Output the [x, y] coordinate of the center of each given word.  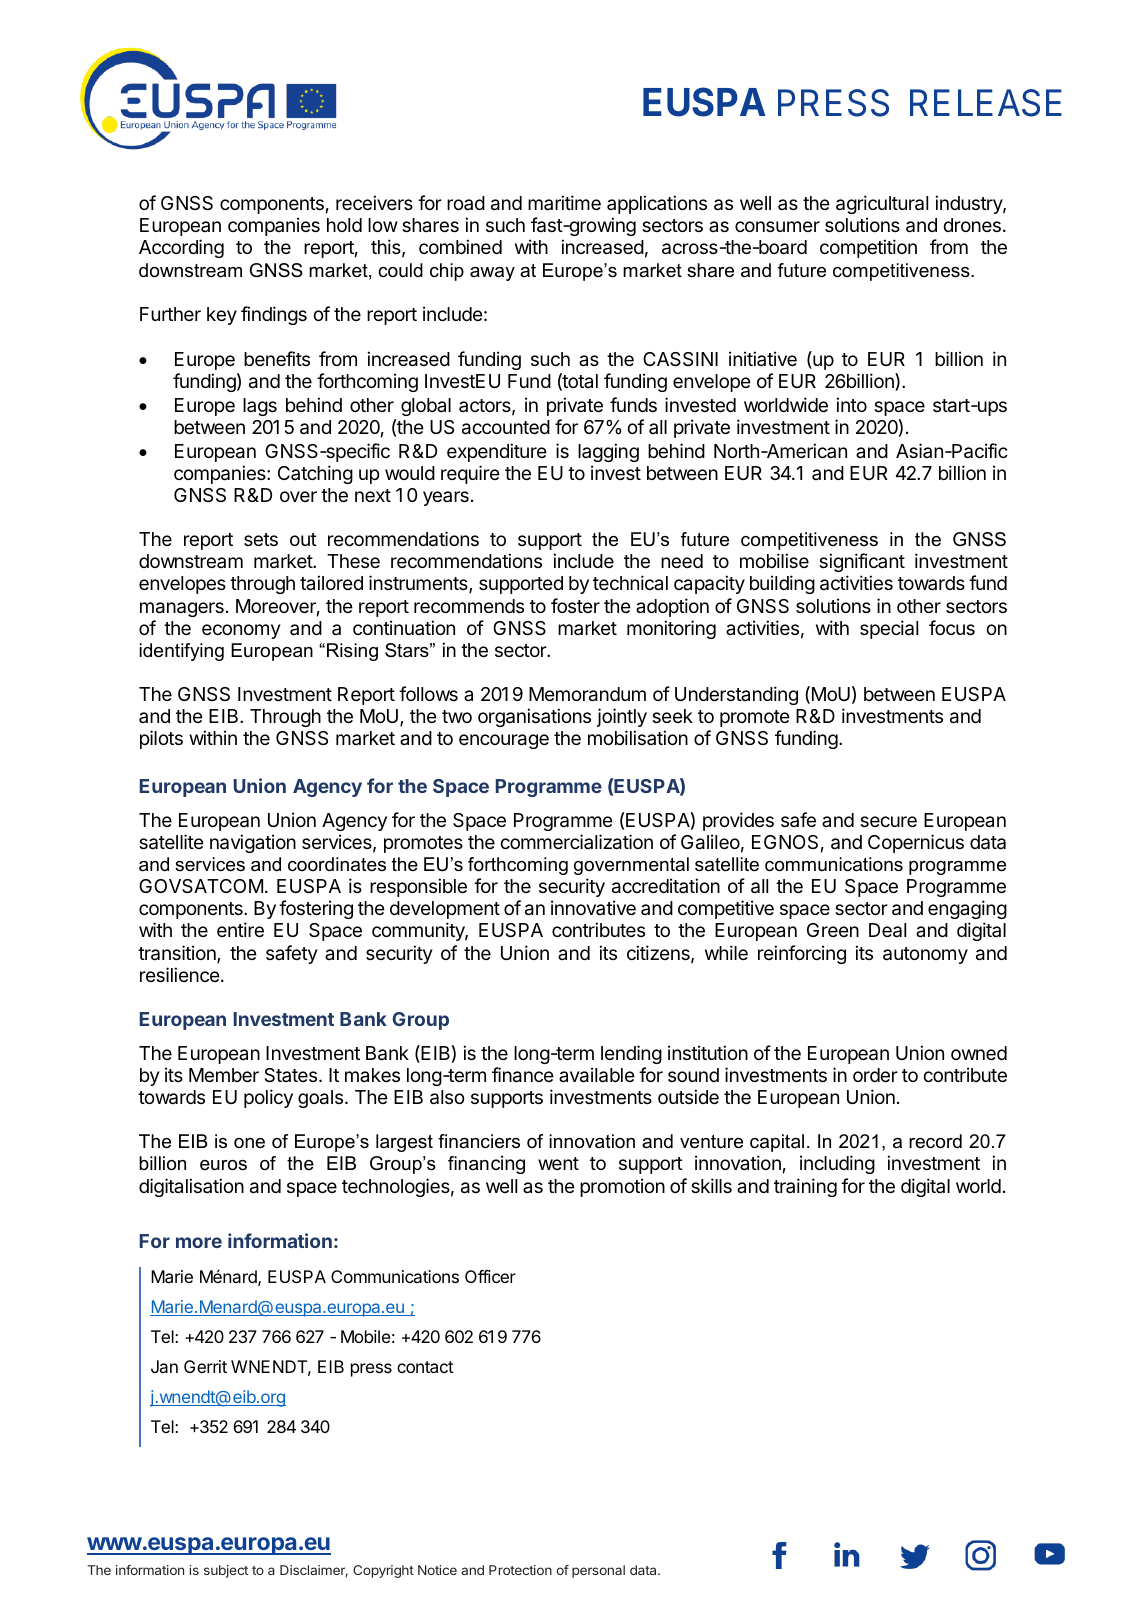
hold [344, 225]
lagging [608, 452]
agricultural [882, 204]
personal [598, 1571]
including [837, 1164]
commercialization [576, 842]
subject [226, 1571]
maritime [564, 202]
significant [862, 562]
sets [261, 539]
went [558, 1163]
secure [888, 821]
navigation [253, 843]
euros [223, 1165]
